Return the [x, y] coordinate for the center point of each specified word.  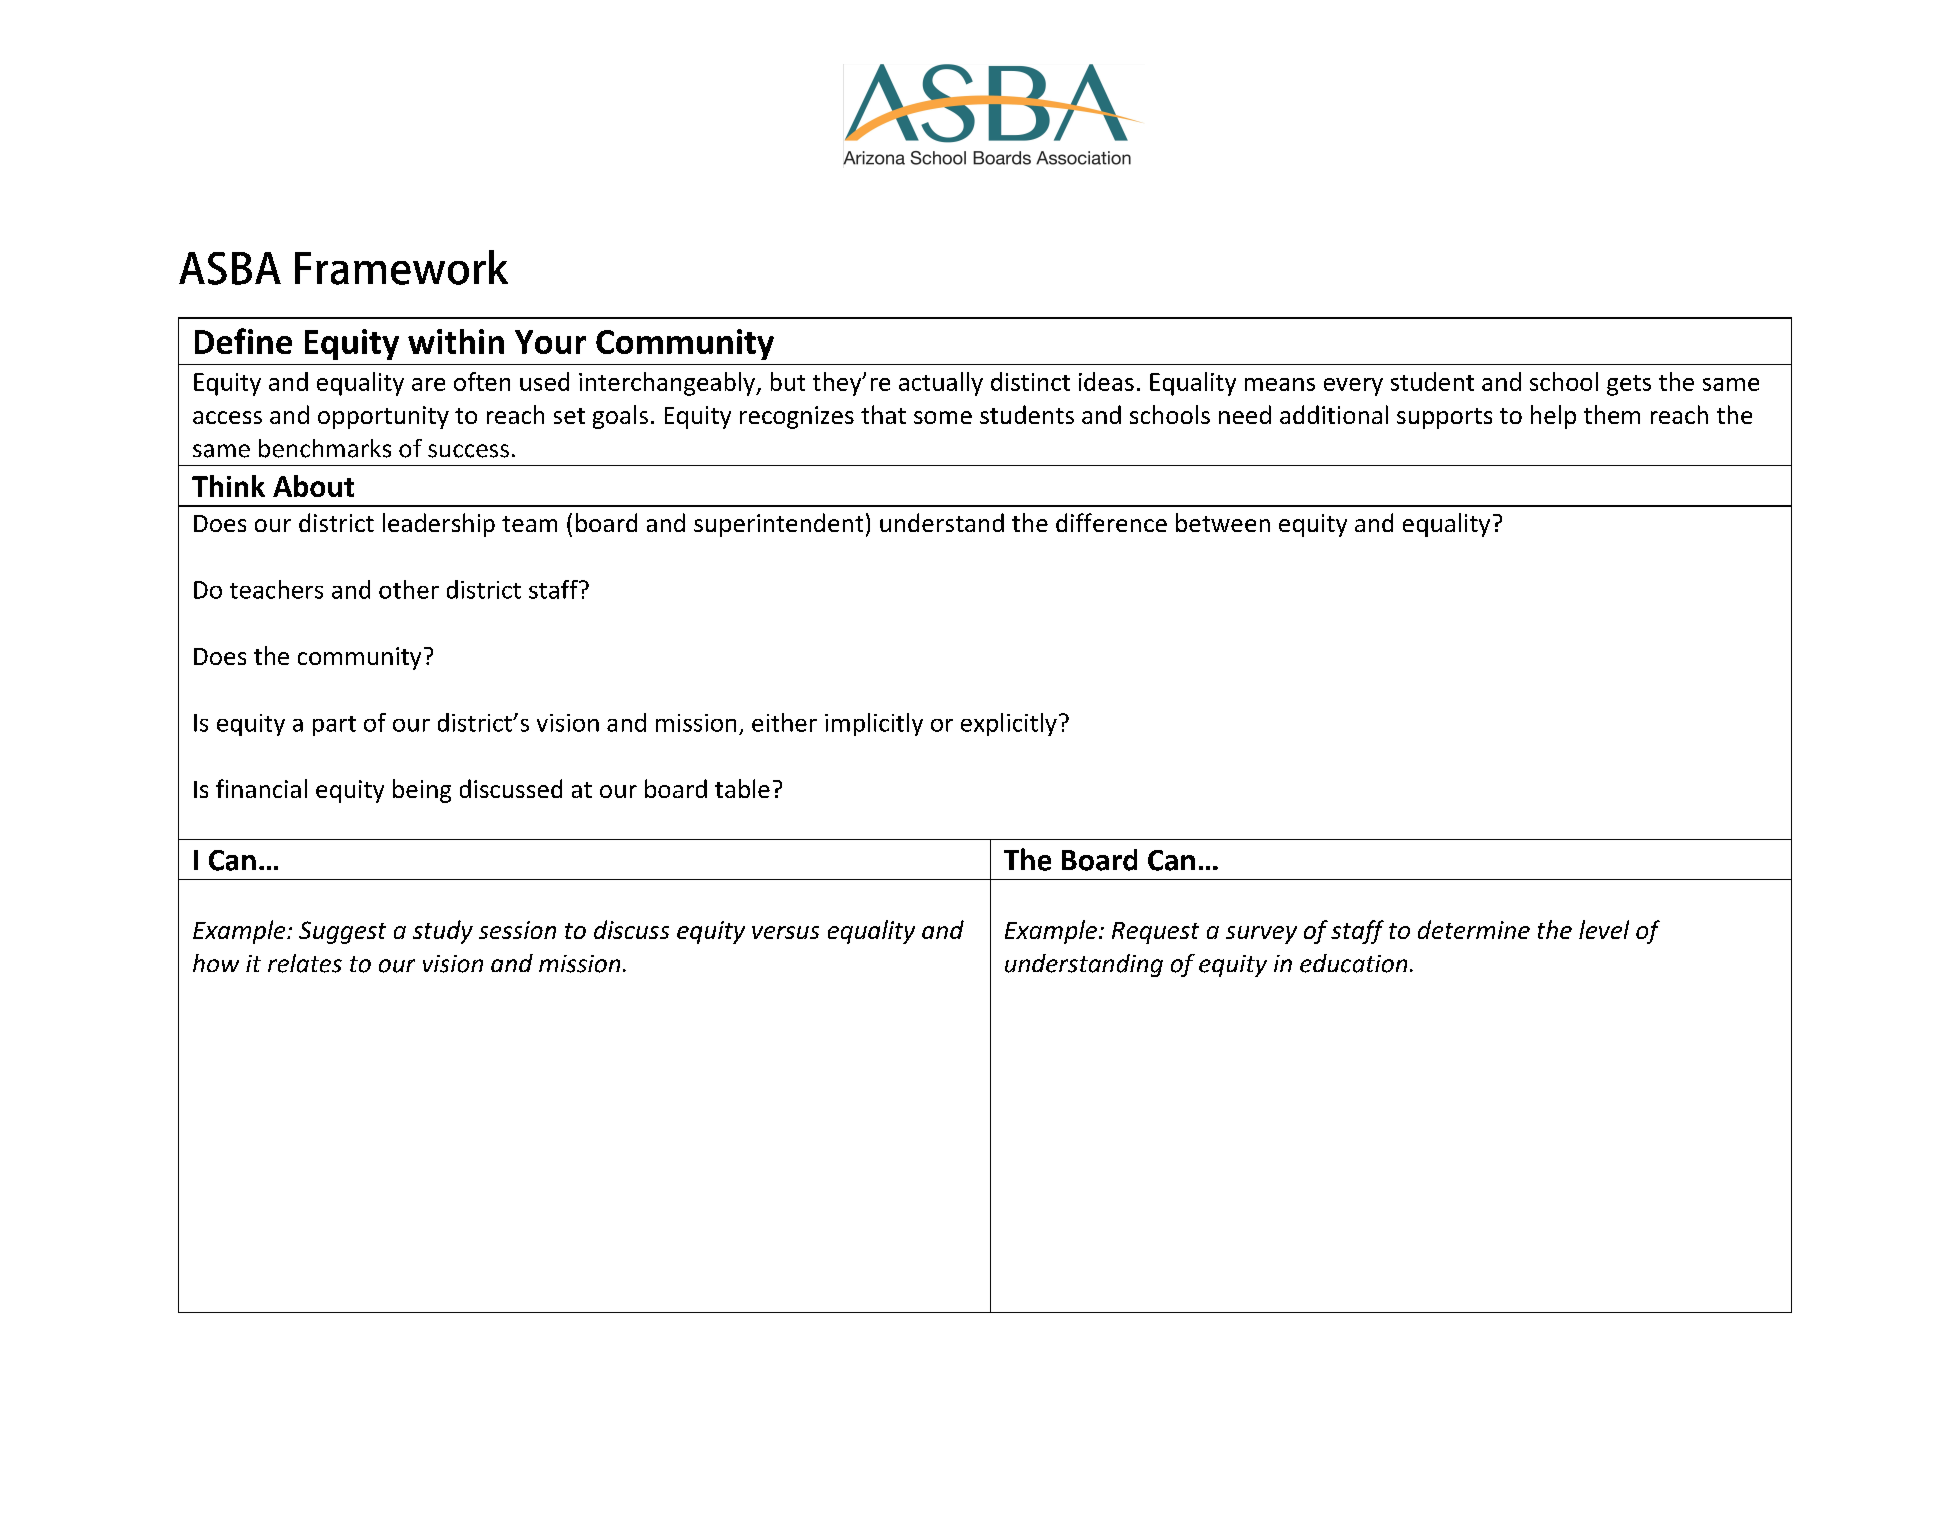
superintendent [778, 525]
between [1223, 522]
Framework [401, 267]
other [409, 589]
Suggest [342, 932]
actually [941, 384]
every [1353, 387]
